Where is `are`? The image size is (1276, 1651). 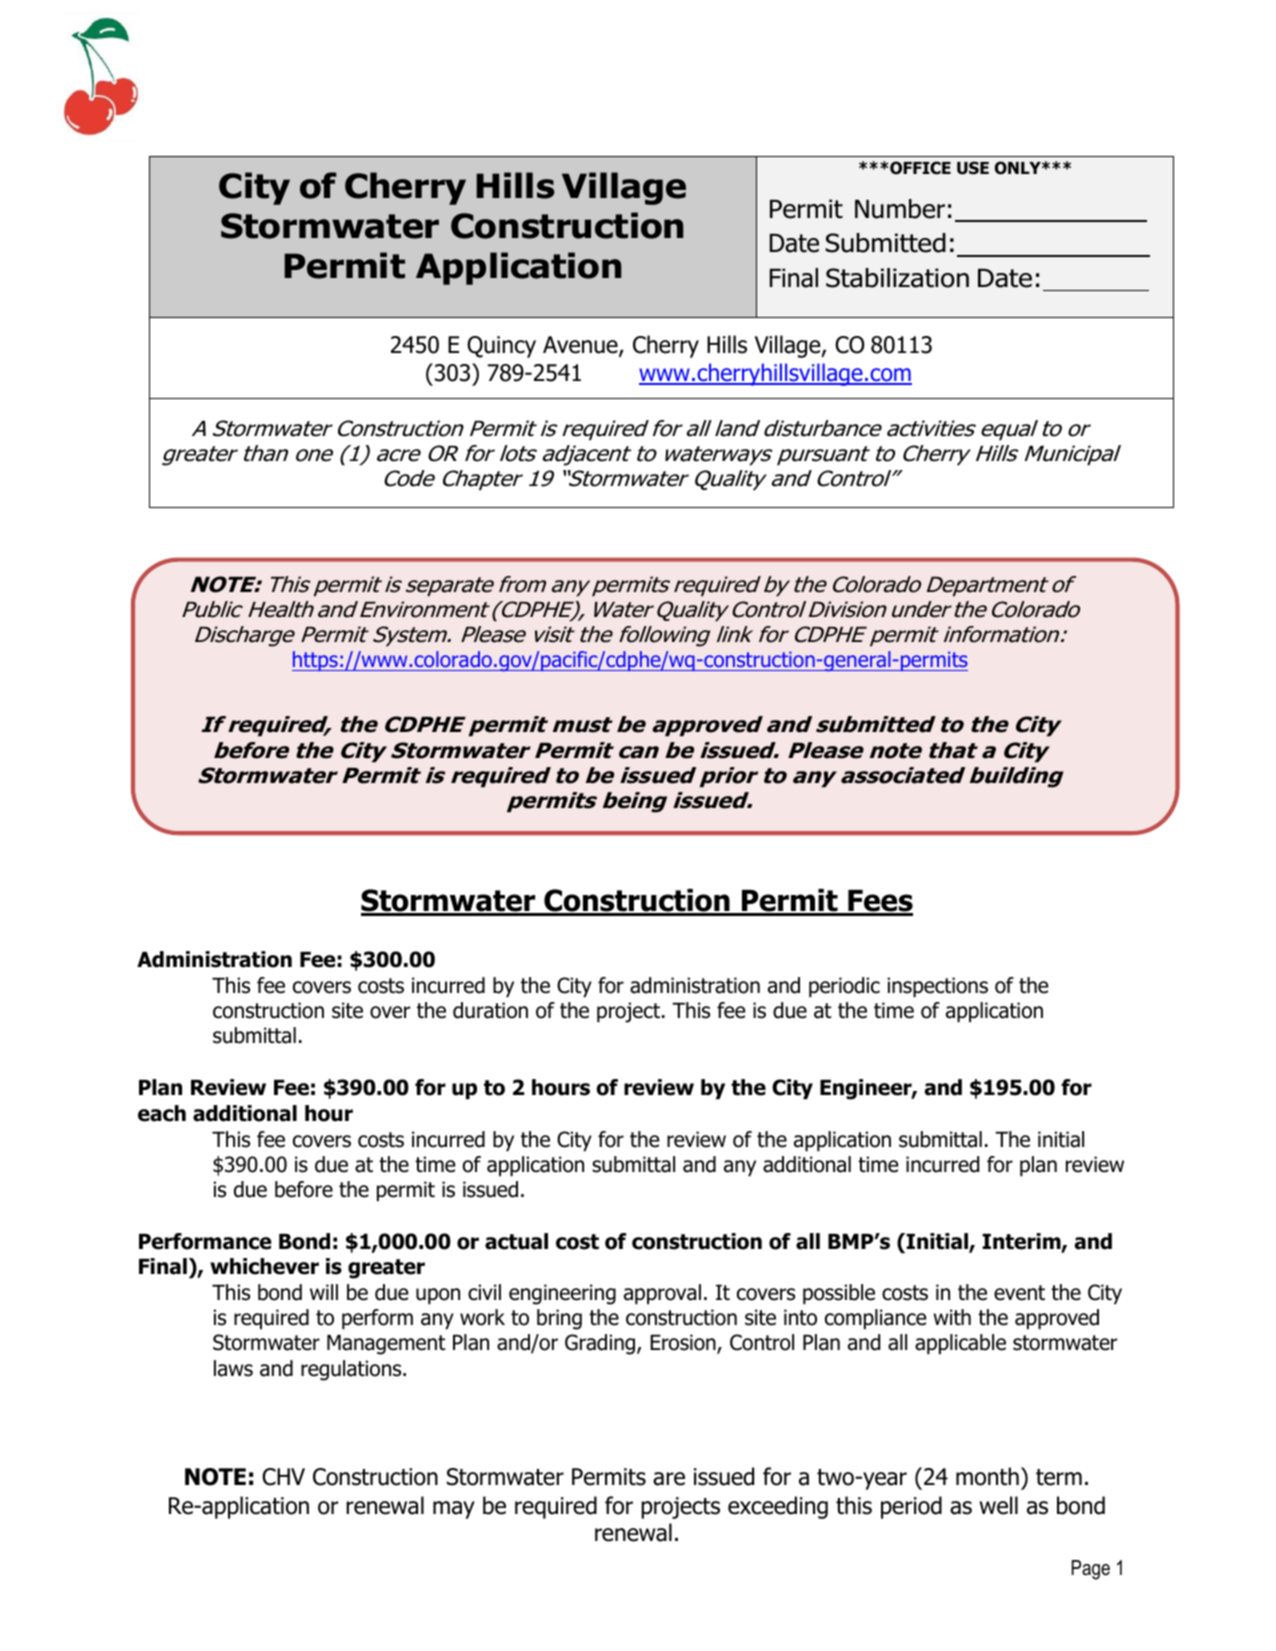
are is located at coordinates (669, 1479).
